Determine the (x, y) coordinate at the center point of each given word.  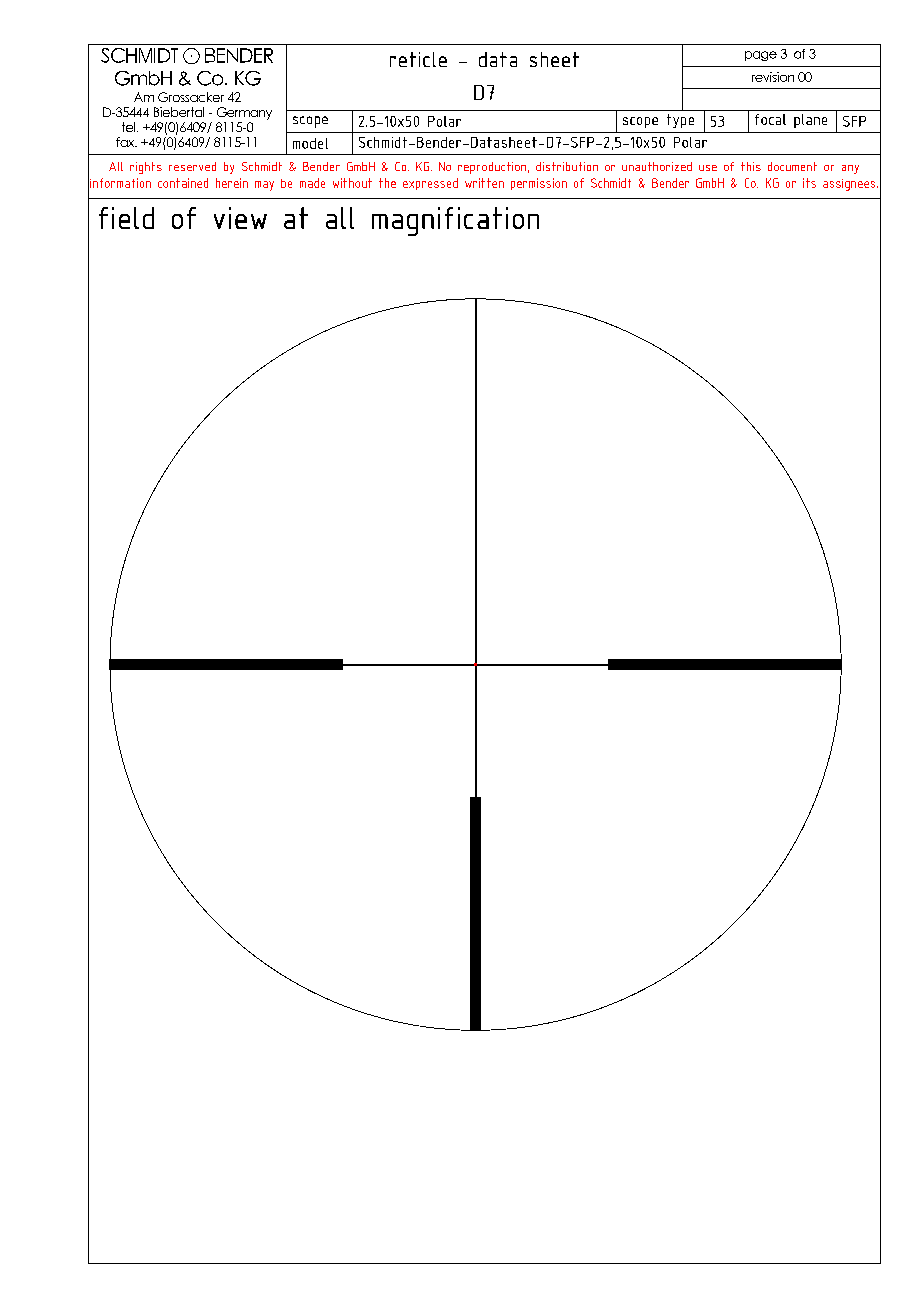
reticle (418, 59)
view (240, 218)
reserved (192, 166)
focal (770, 119)
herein (232, 183)
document (792, 166)
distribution (567, 166)
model (310, 143)
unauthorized (657, 166)
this (751, 166)
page (761, 56)
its (809, 183)
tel (128, 127)
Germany (244, 113)
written (484, 183)
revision (773, 77)
